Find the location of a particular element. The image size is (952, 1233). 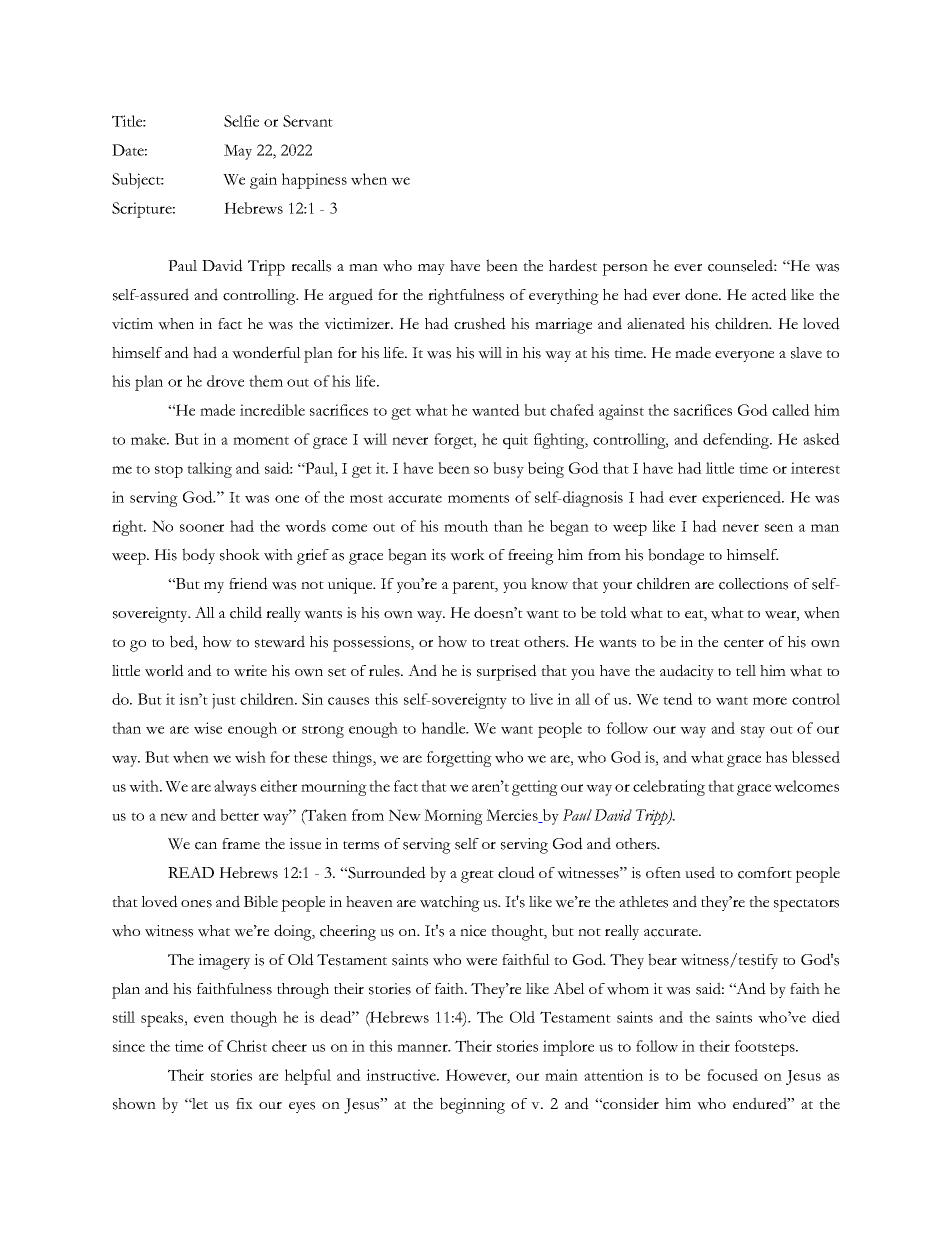

happiness is located at coordinates (314, 181).
